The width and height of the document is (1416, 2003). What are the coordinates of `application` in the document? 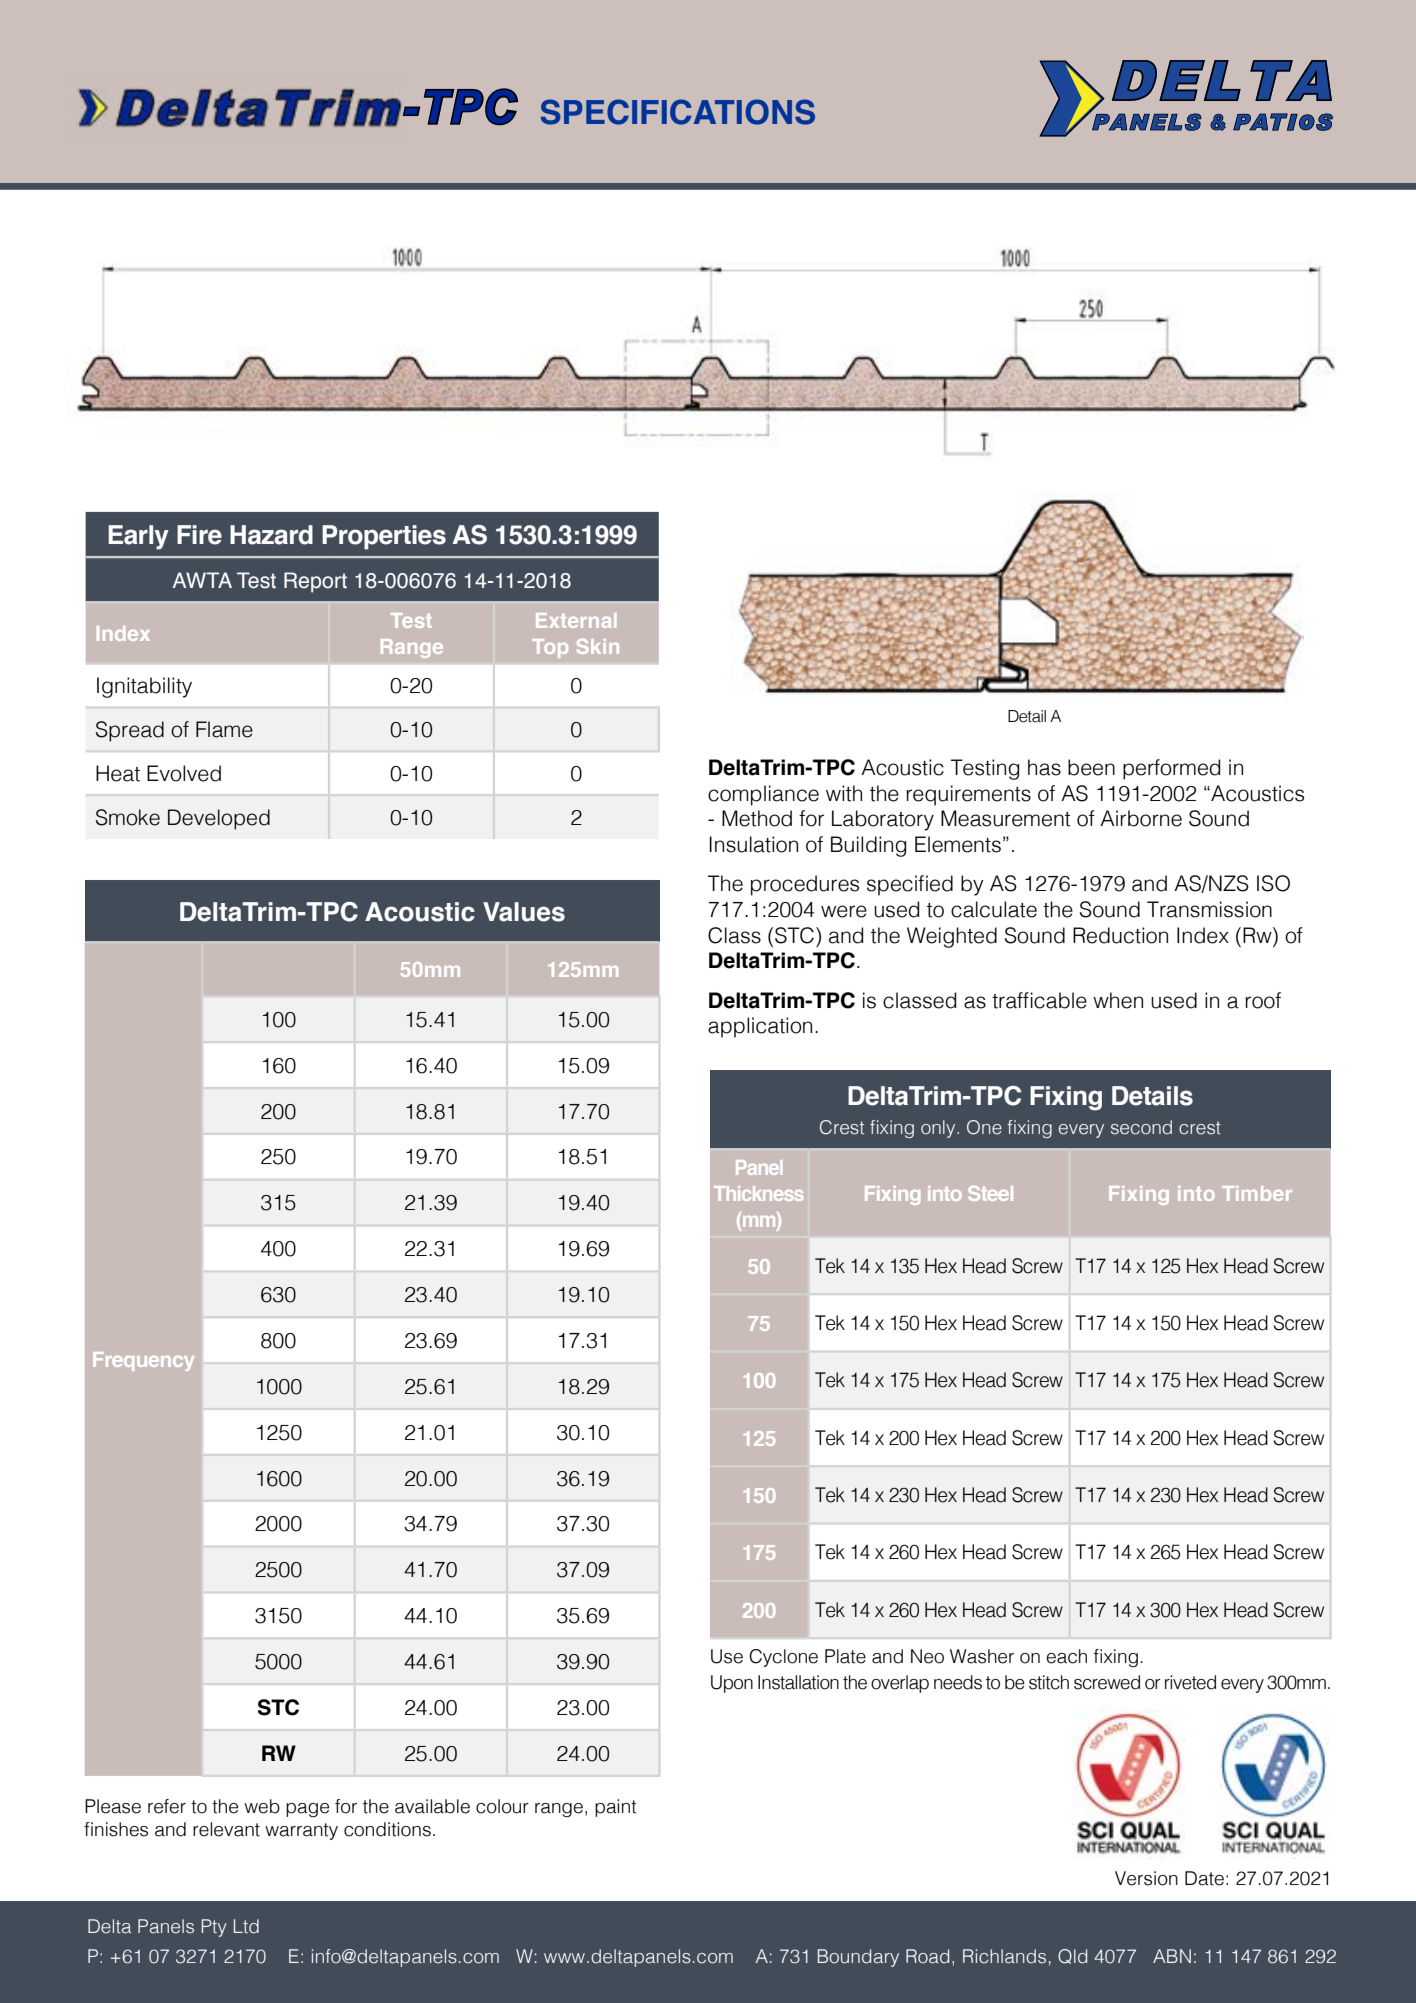 It's located at (760, 1027).
